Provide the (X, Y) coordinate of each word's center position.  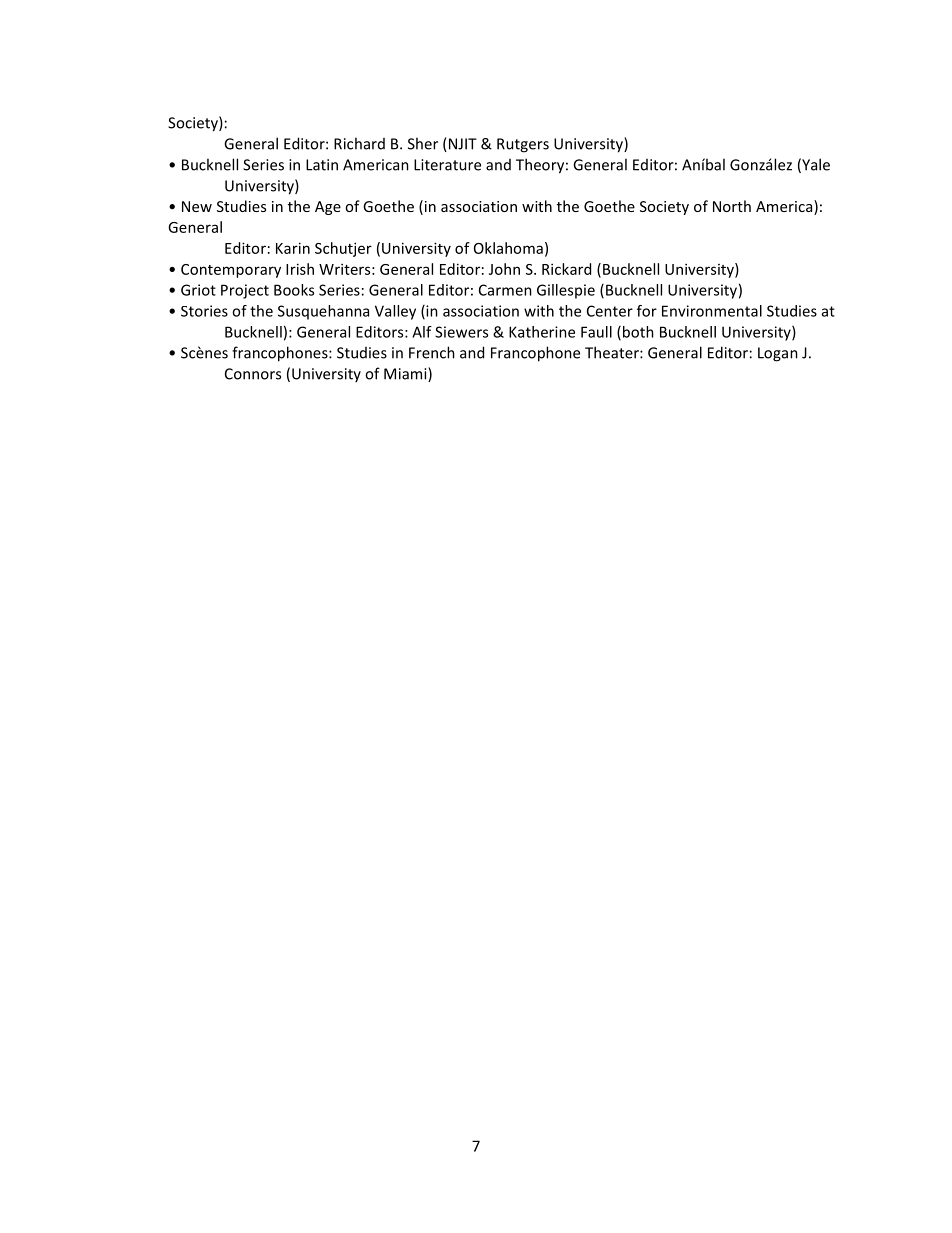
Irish (300, 269)
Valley (395, 312)
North (732, 206)
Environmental (712, 311)
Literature (447, 165)
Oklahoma (508, 248)
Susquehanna (323, 312)
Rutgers (523, 145)
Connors (253, 374)
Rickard (566, 269)
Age (328, 208)
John (504, 269)
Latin (322, 165)
